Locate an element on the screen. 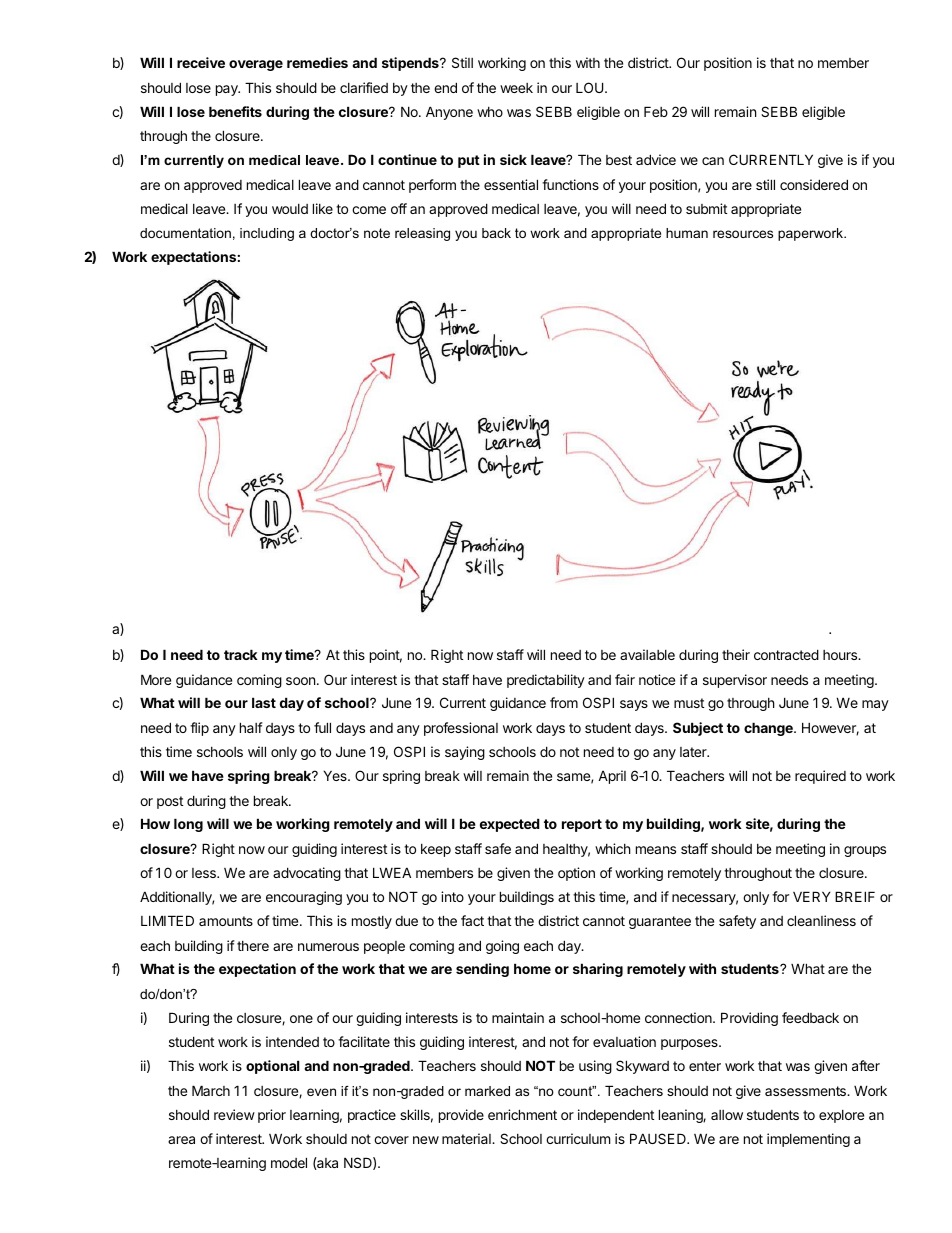  review is located at coordinates (234, 1114).
